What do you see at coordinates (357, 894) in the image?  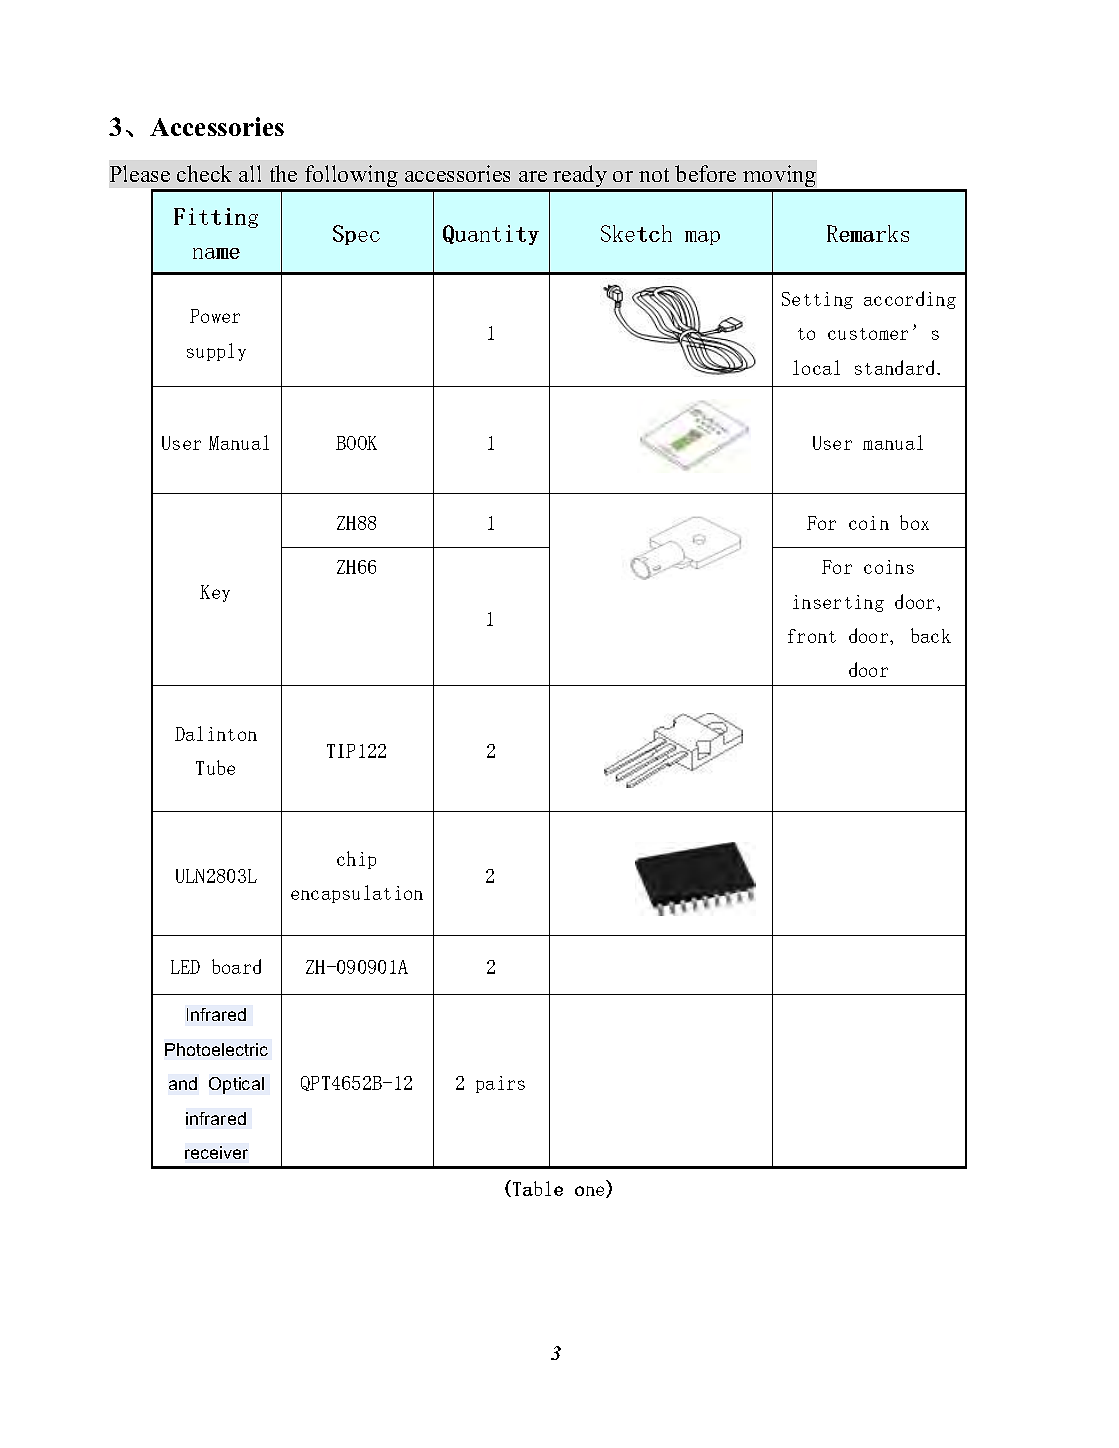 I see `encapsulation` at bounding box center [357, 894].
